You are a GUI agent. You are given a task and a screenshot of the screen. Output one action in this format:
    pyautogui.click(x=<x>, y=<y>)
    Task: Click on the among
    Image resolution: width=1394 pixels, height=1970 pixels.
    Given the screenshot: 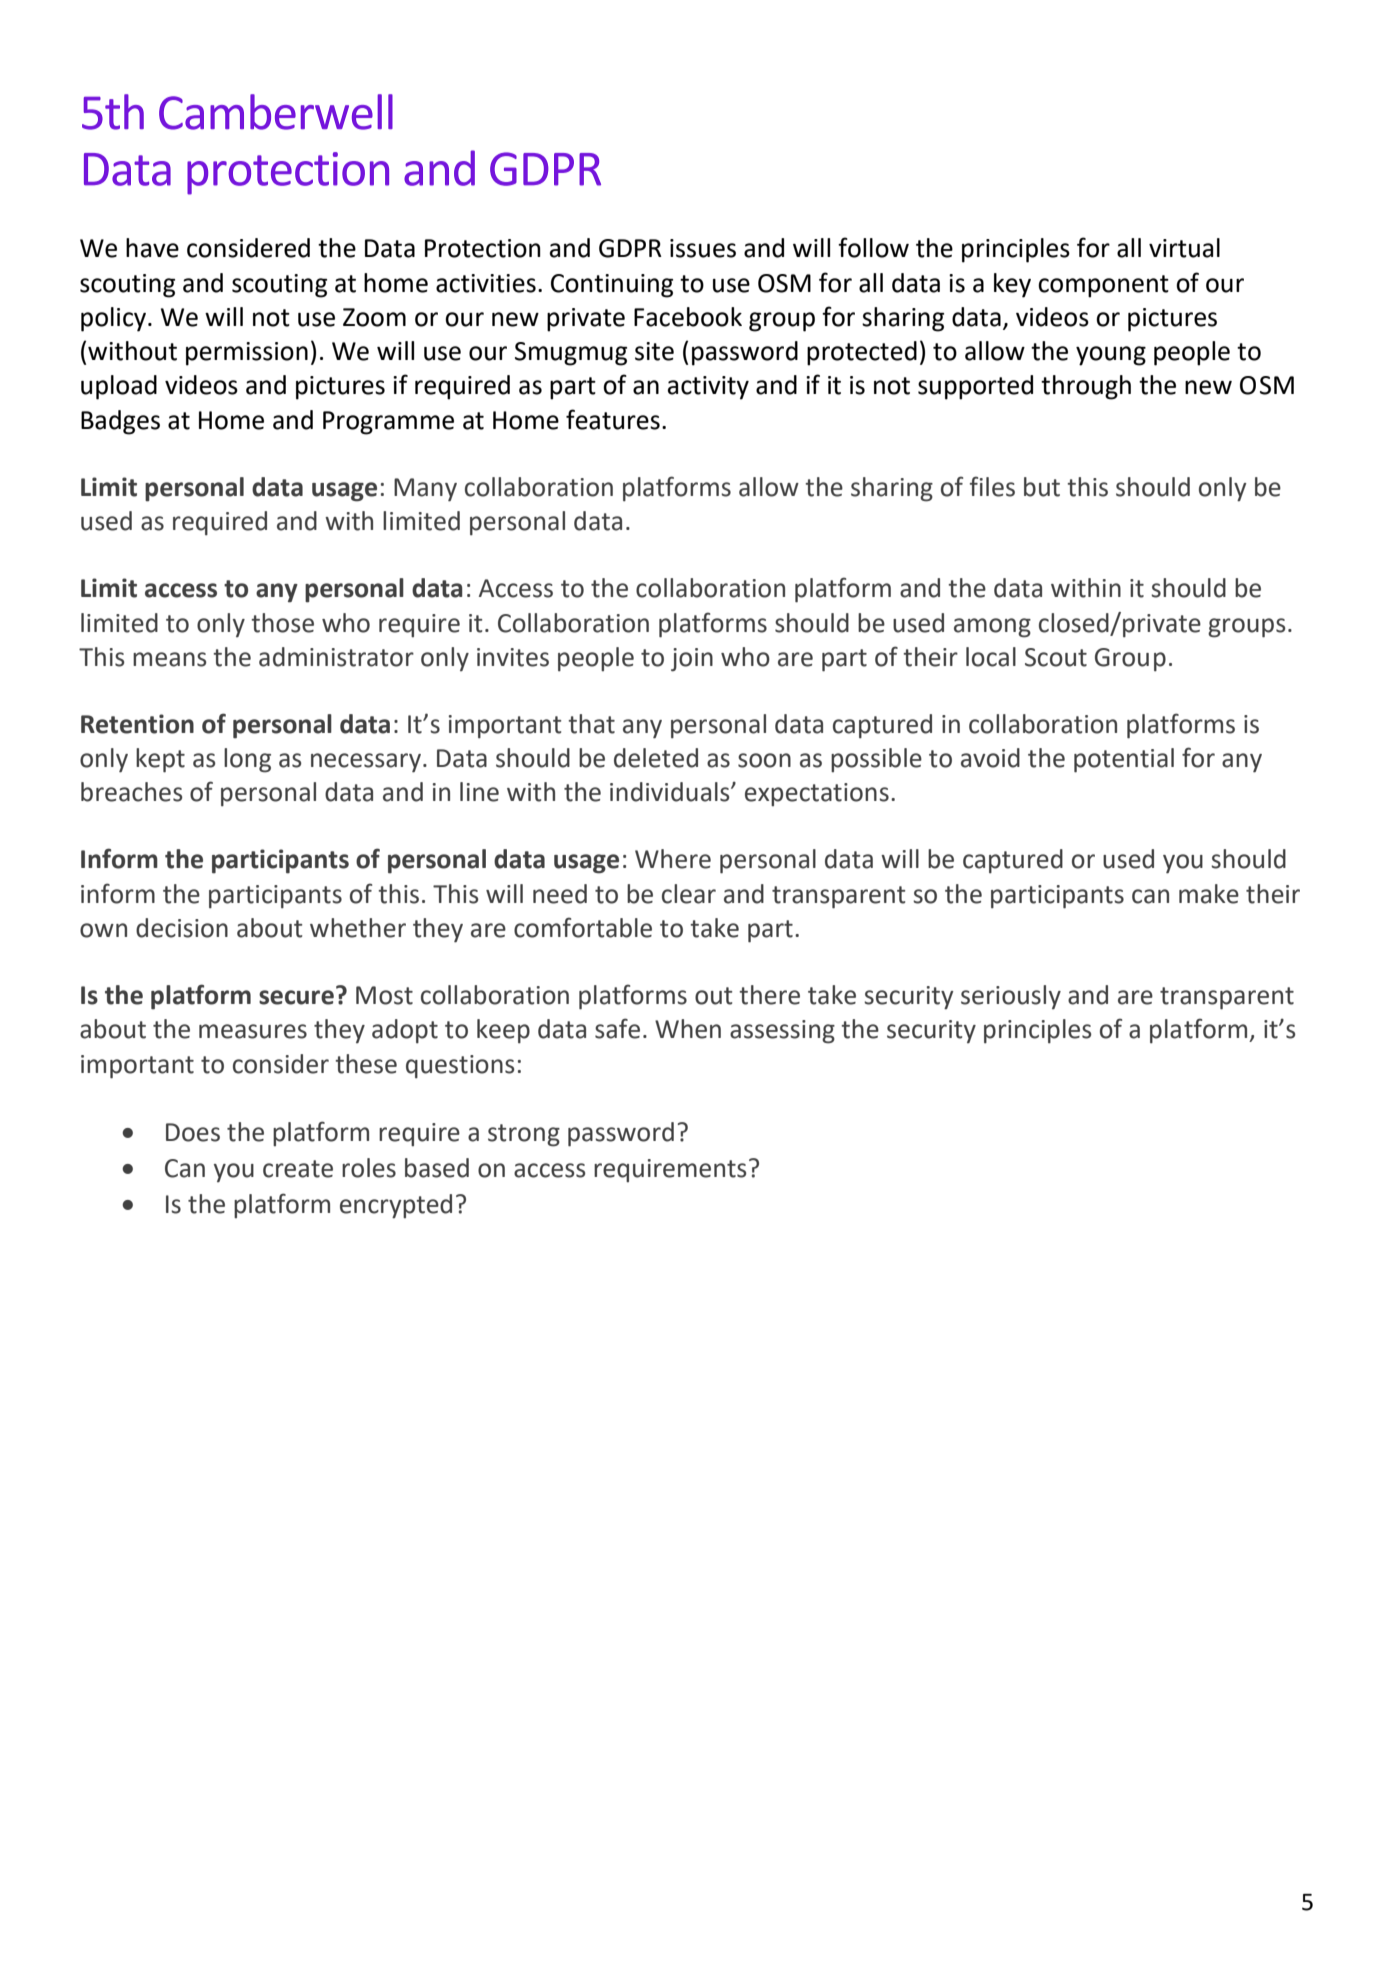 What is the action you would take?
    pyautogui.click(x=992, y=628)
